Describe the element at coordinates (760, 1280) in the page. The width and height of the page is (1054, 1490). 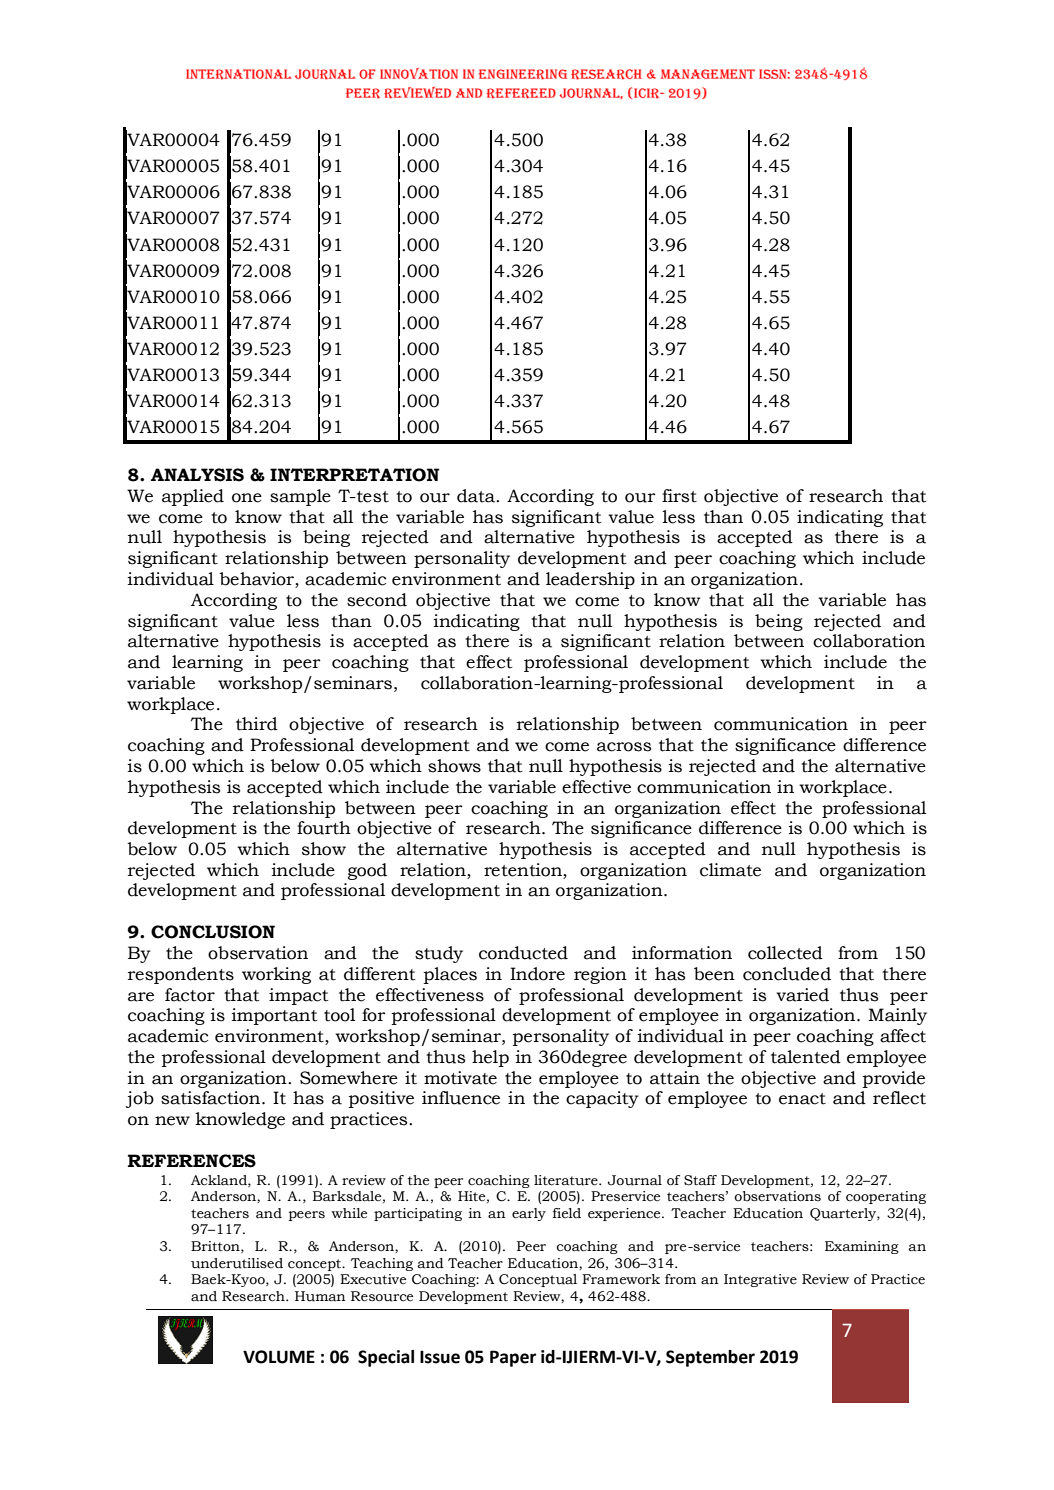
I see `Integrative` at that location.
